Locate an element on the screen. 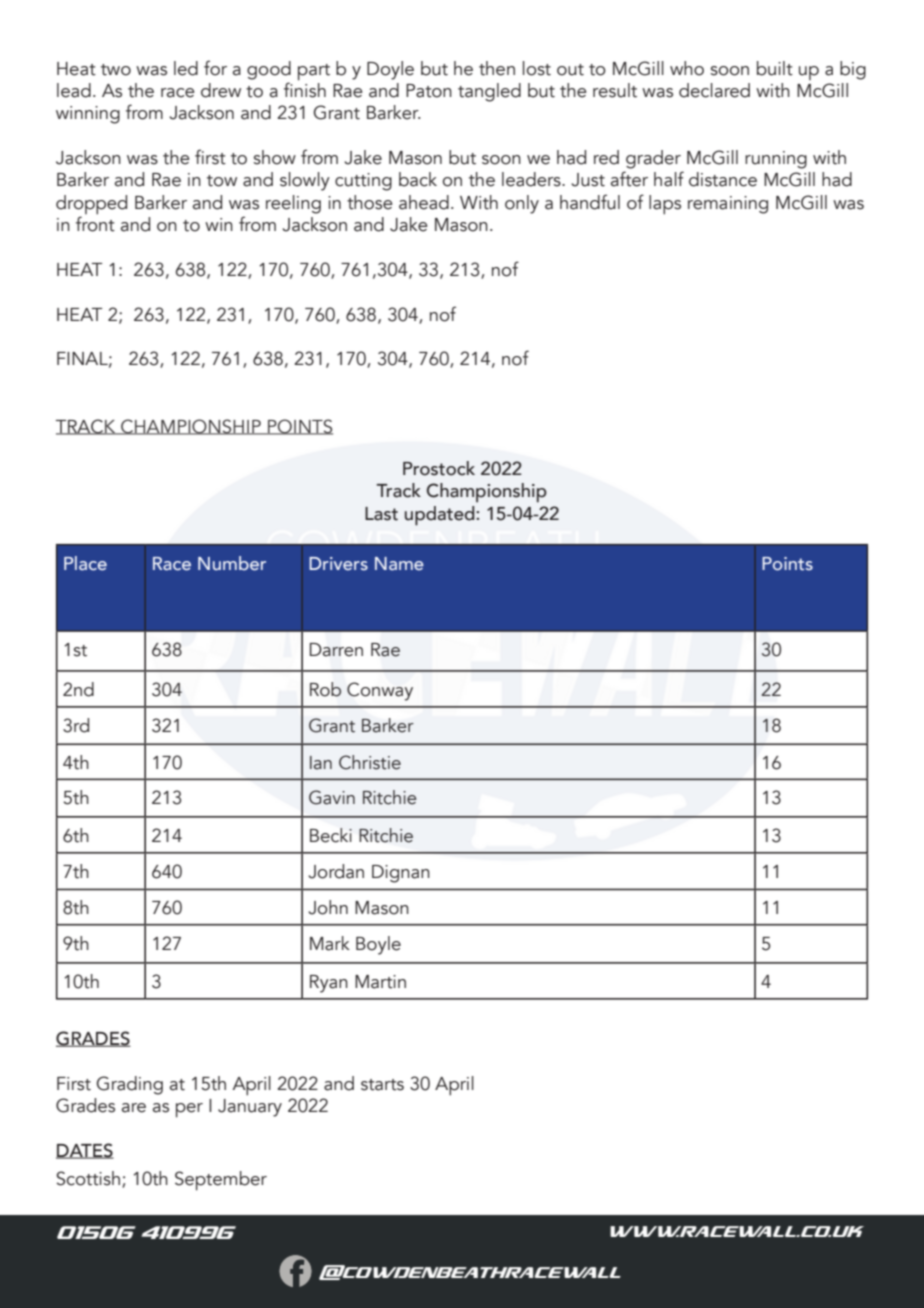  starts is located at coordinates (382, 1085).
